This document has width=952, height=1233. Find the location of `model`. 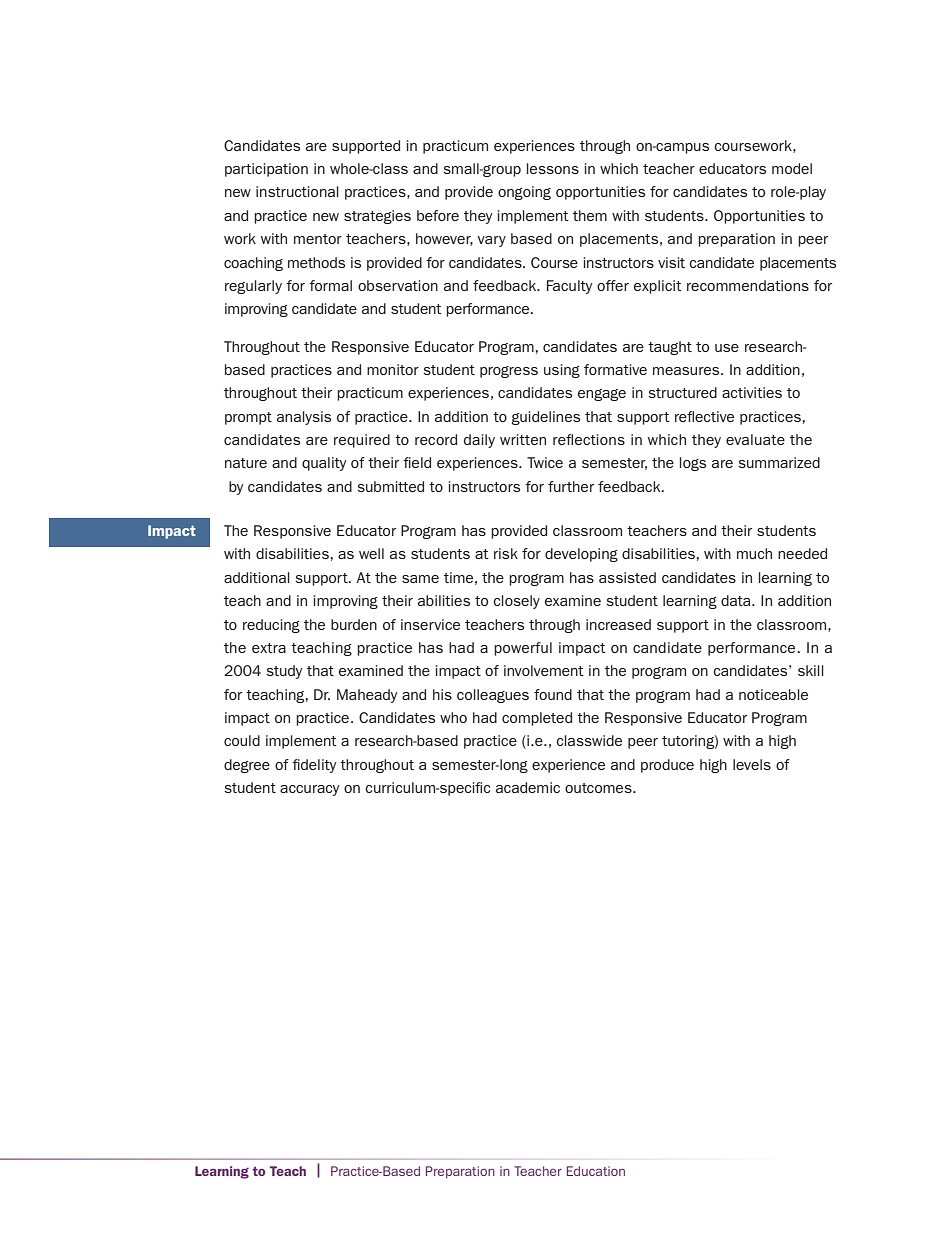

model is located at coordinates (792, 168).
